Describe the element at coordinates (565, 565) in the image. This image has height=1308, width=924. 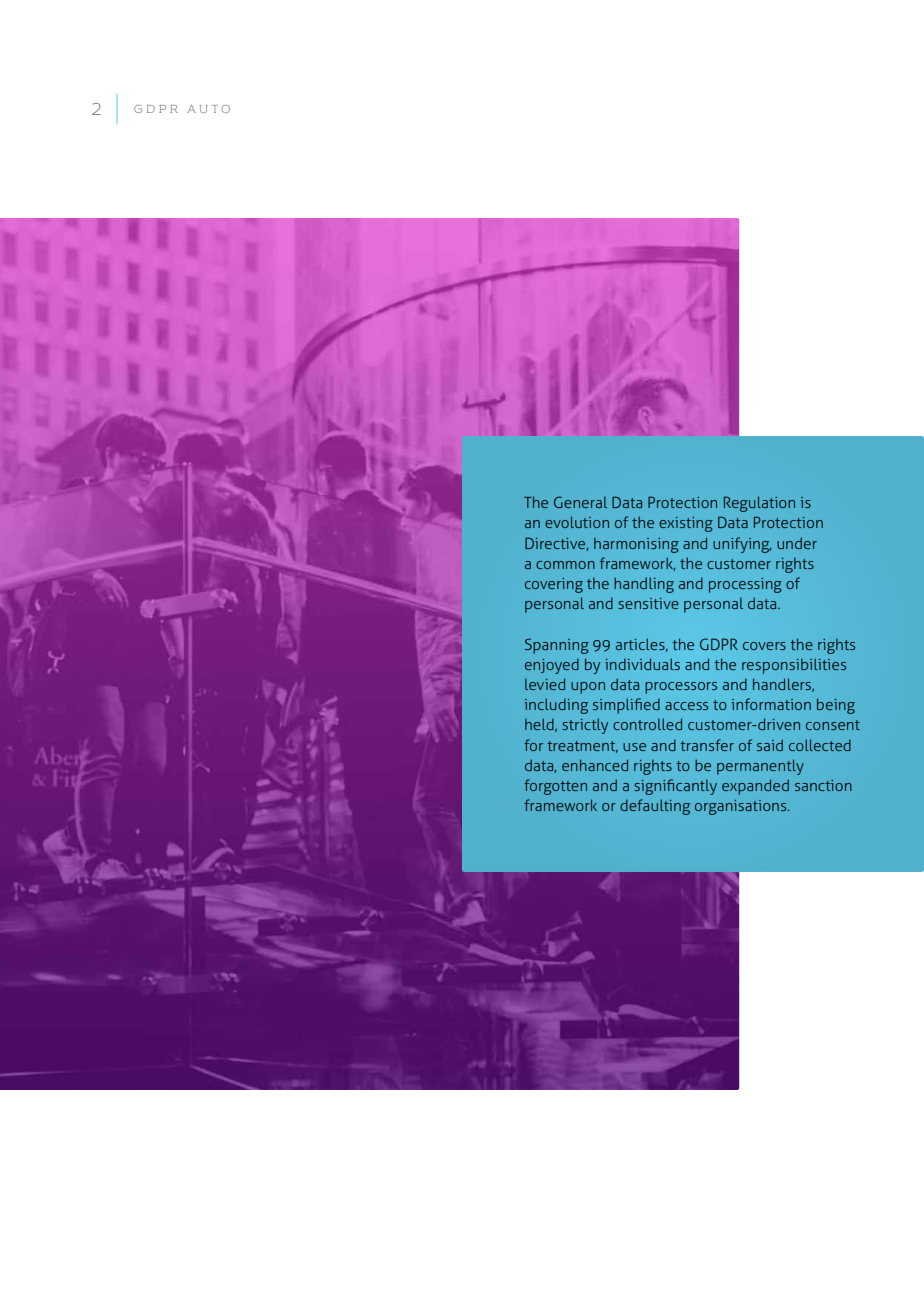
I see `common` at that location.
